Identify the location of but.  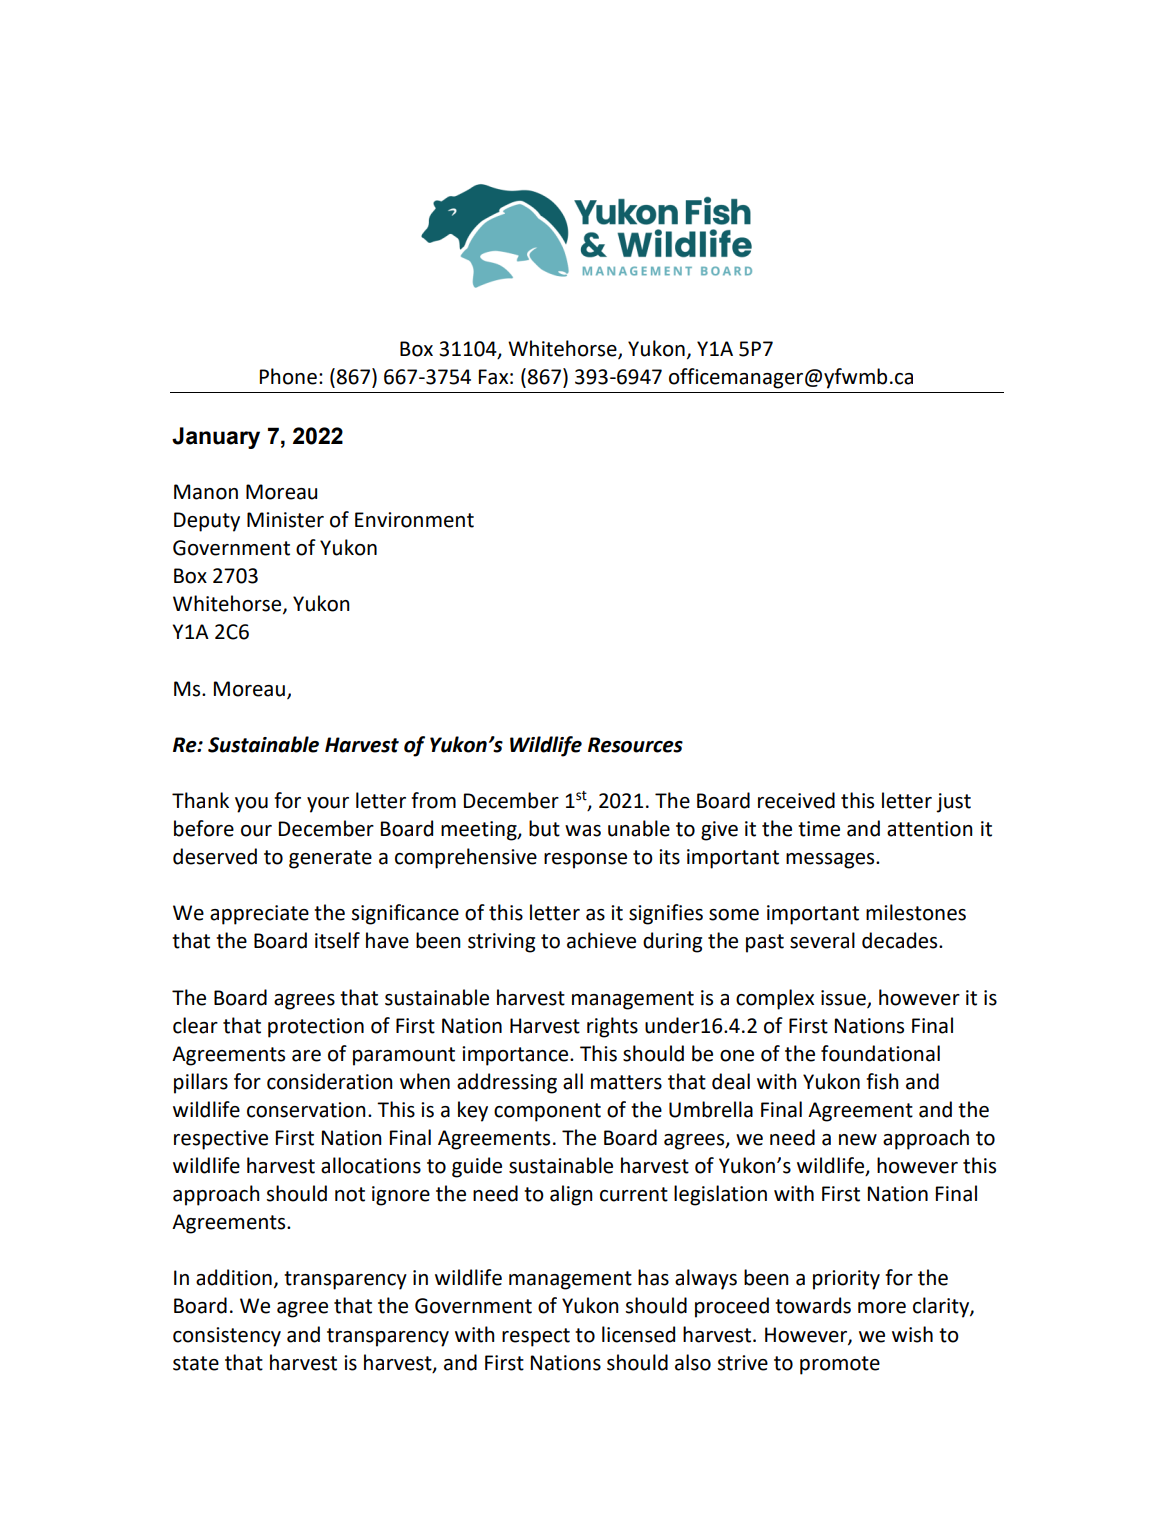
(544, 828).
